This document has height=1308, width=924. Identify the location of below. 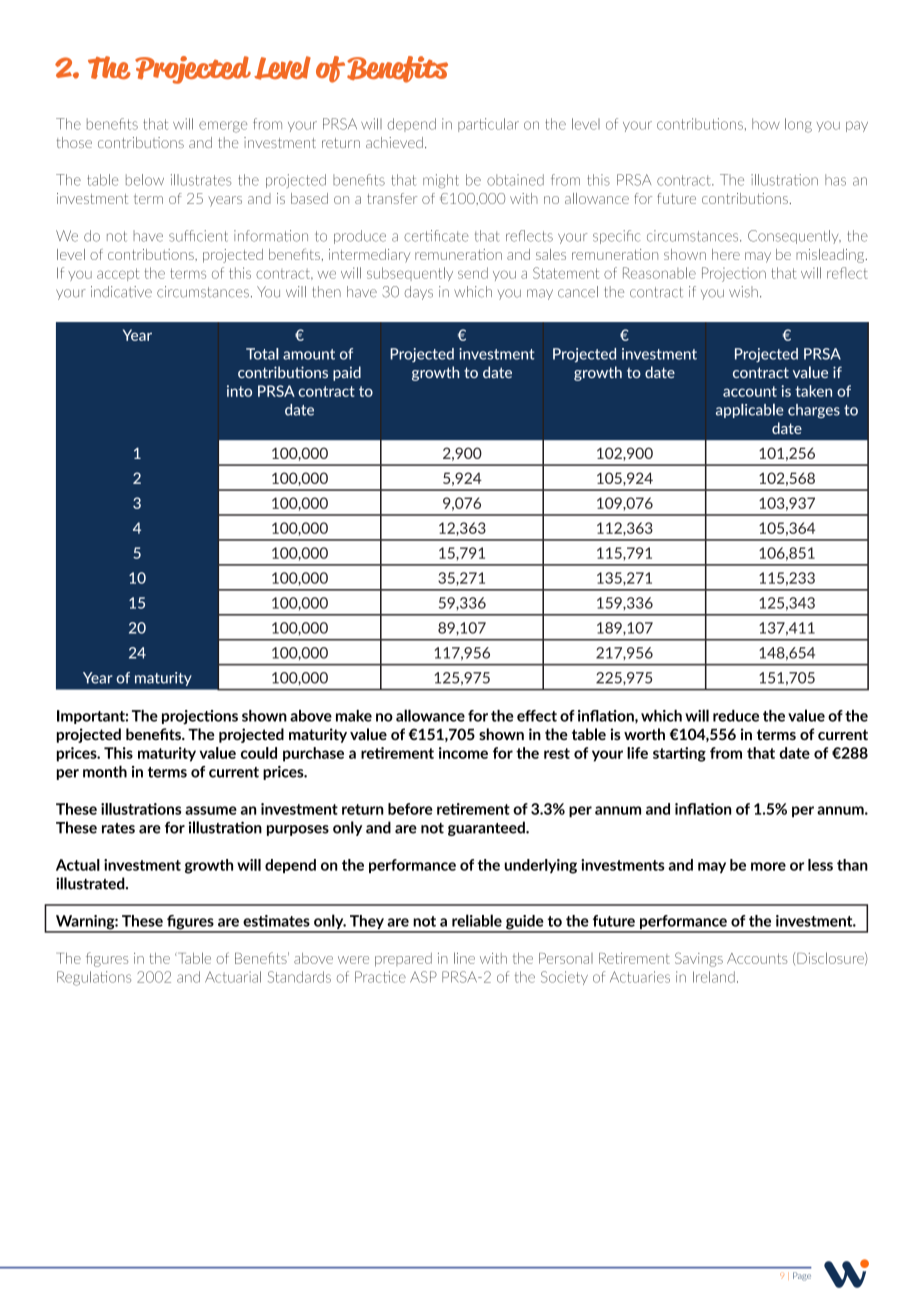
(145, 180).
